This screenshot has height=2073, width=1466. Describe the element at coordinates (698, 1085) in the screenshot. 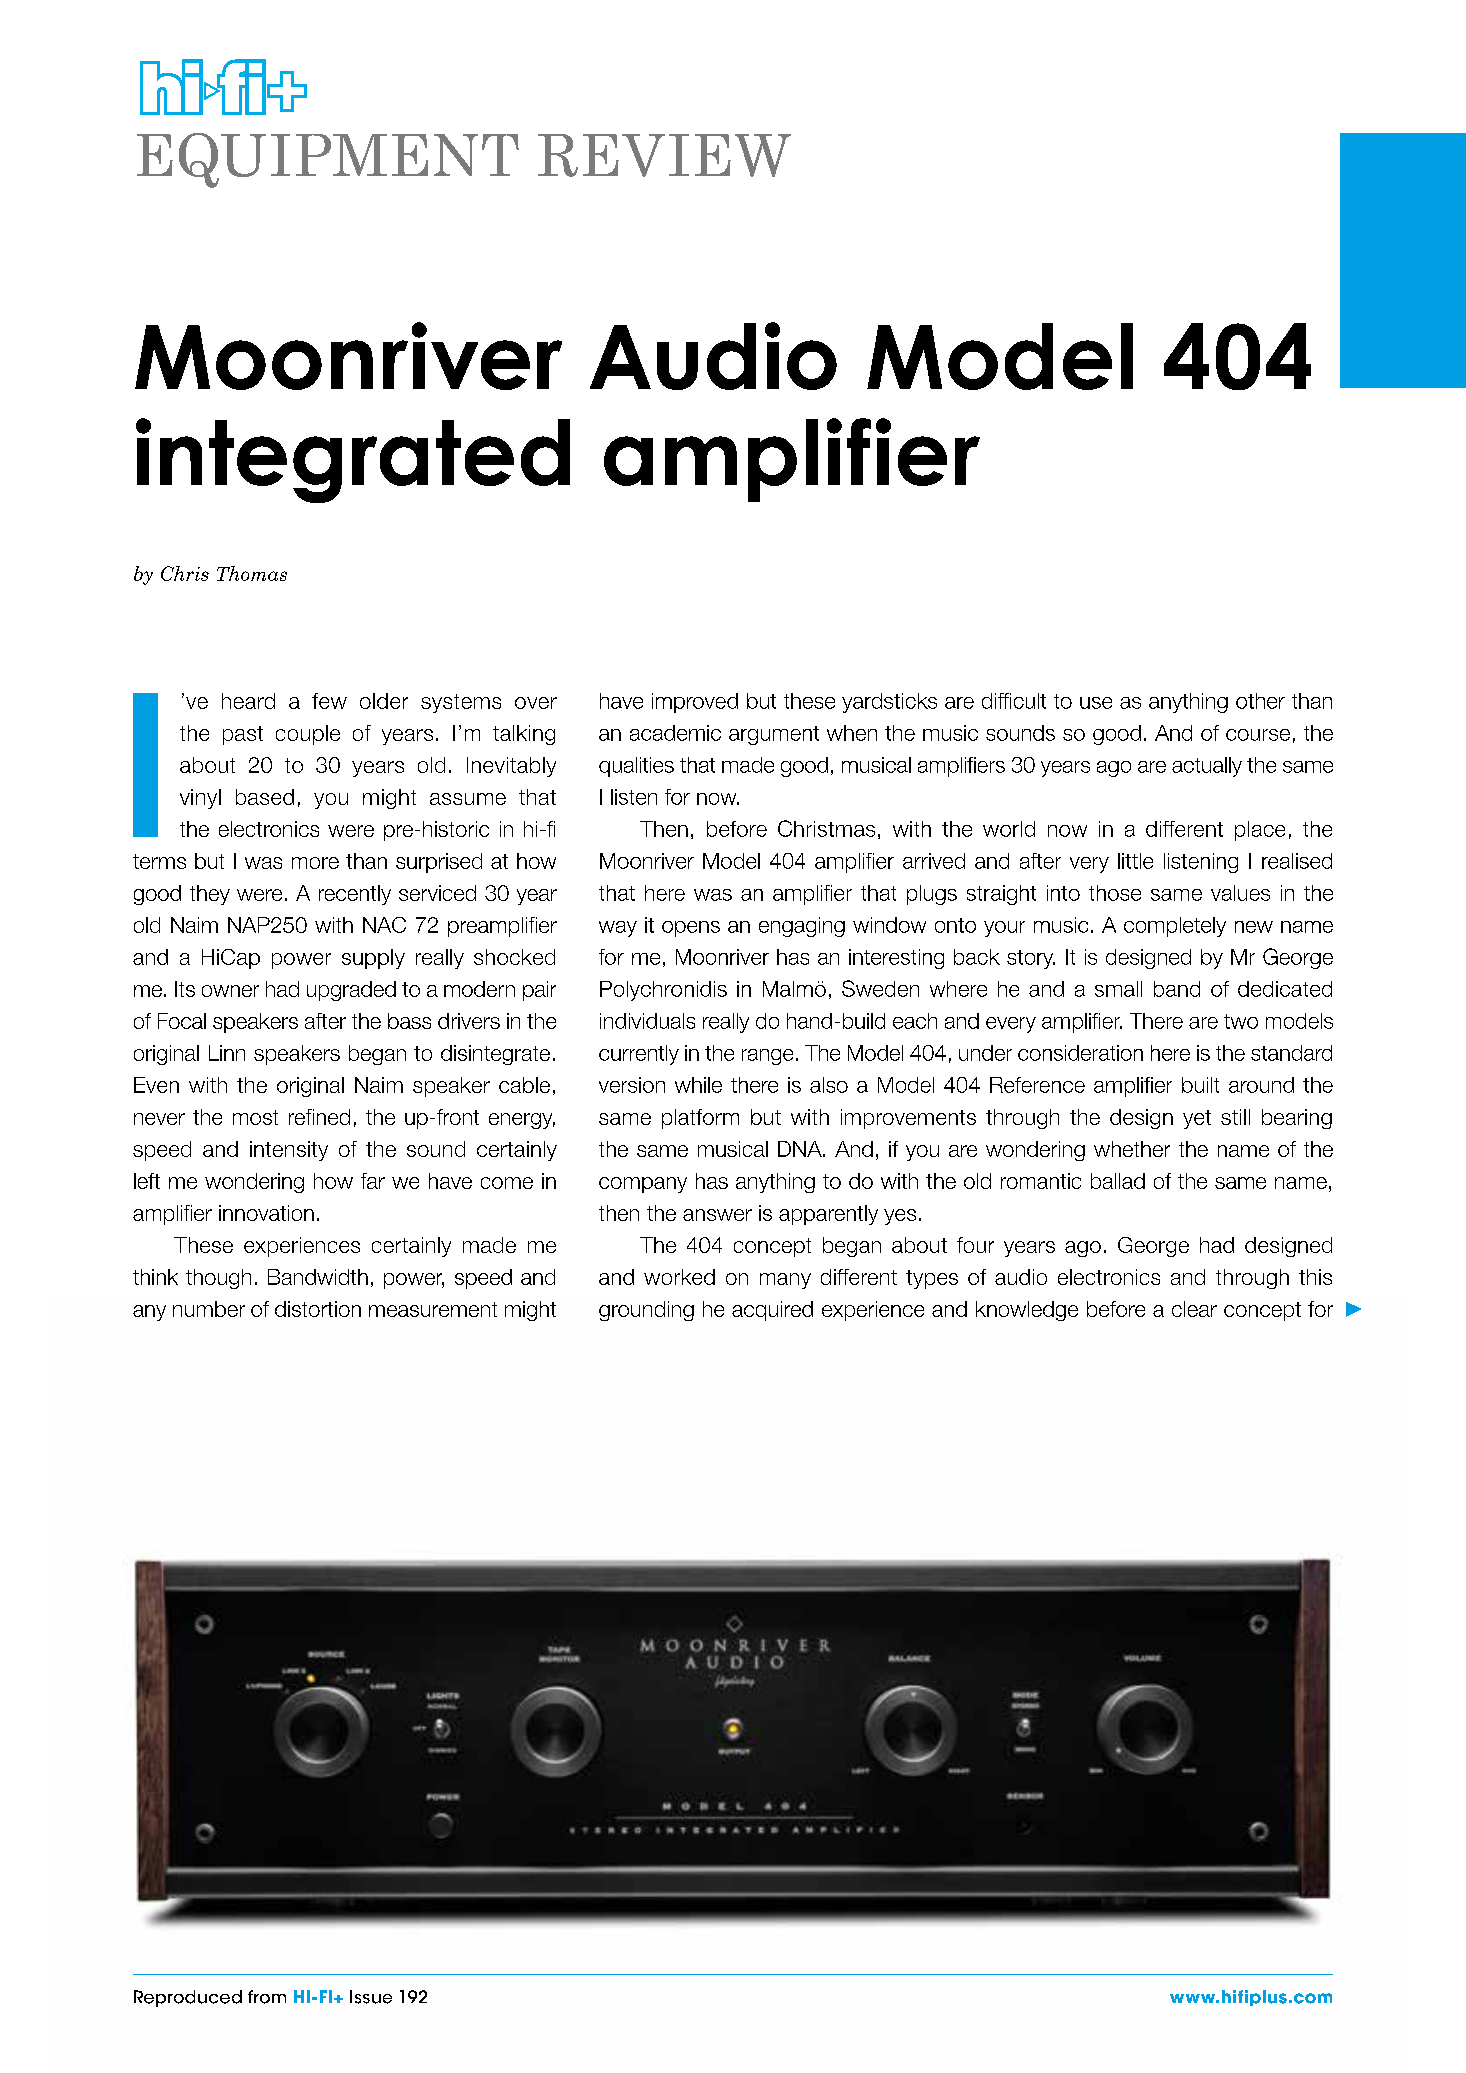

I see `while` at that location.
